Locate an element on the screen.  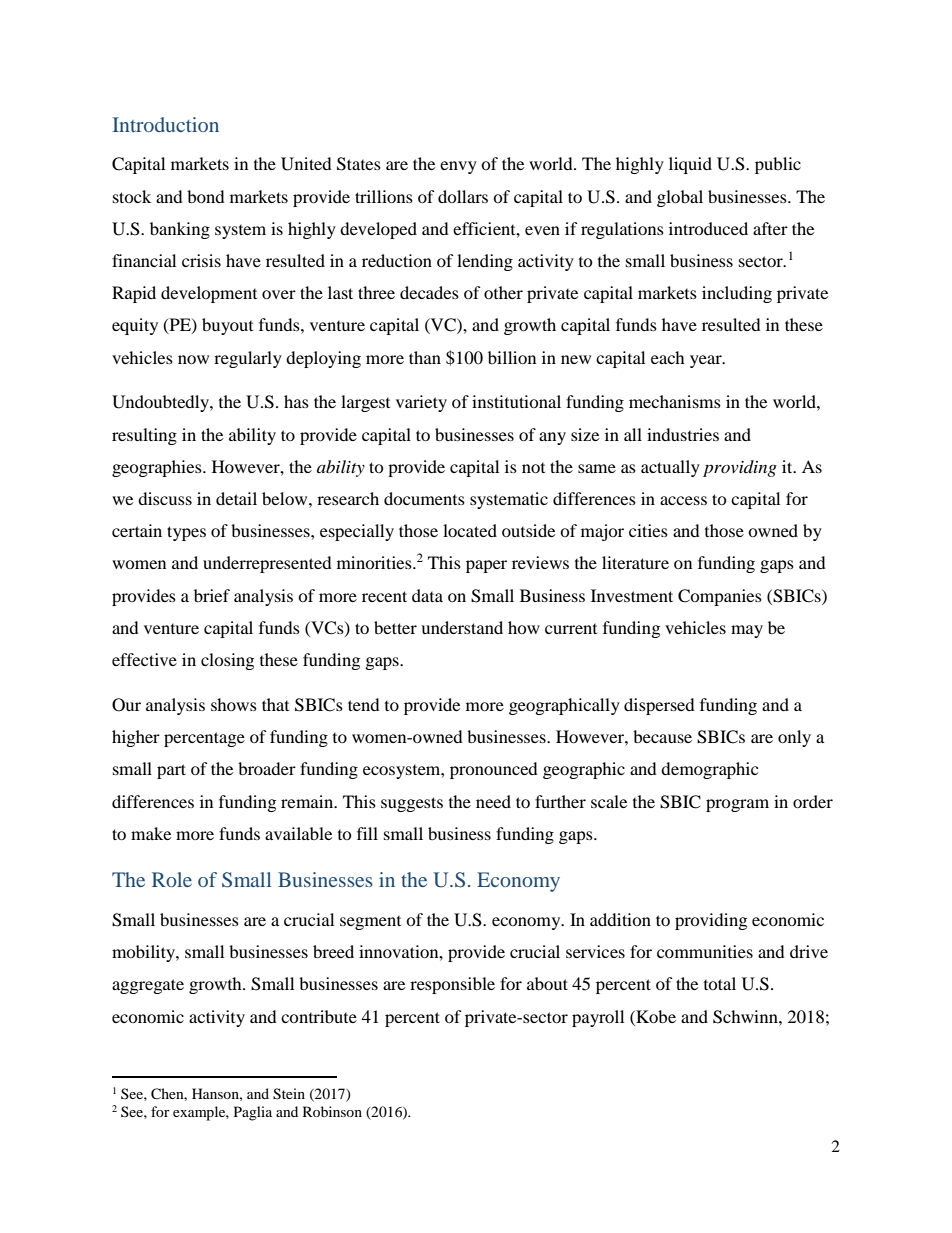
Role is located at coordinates (172, 879).
